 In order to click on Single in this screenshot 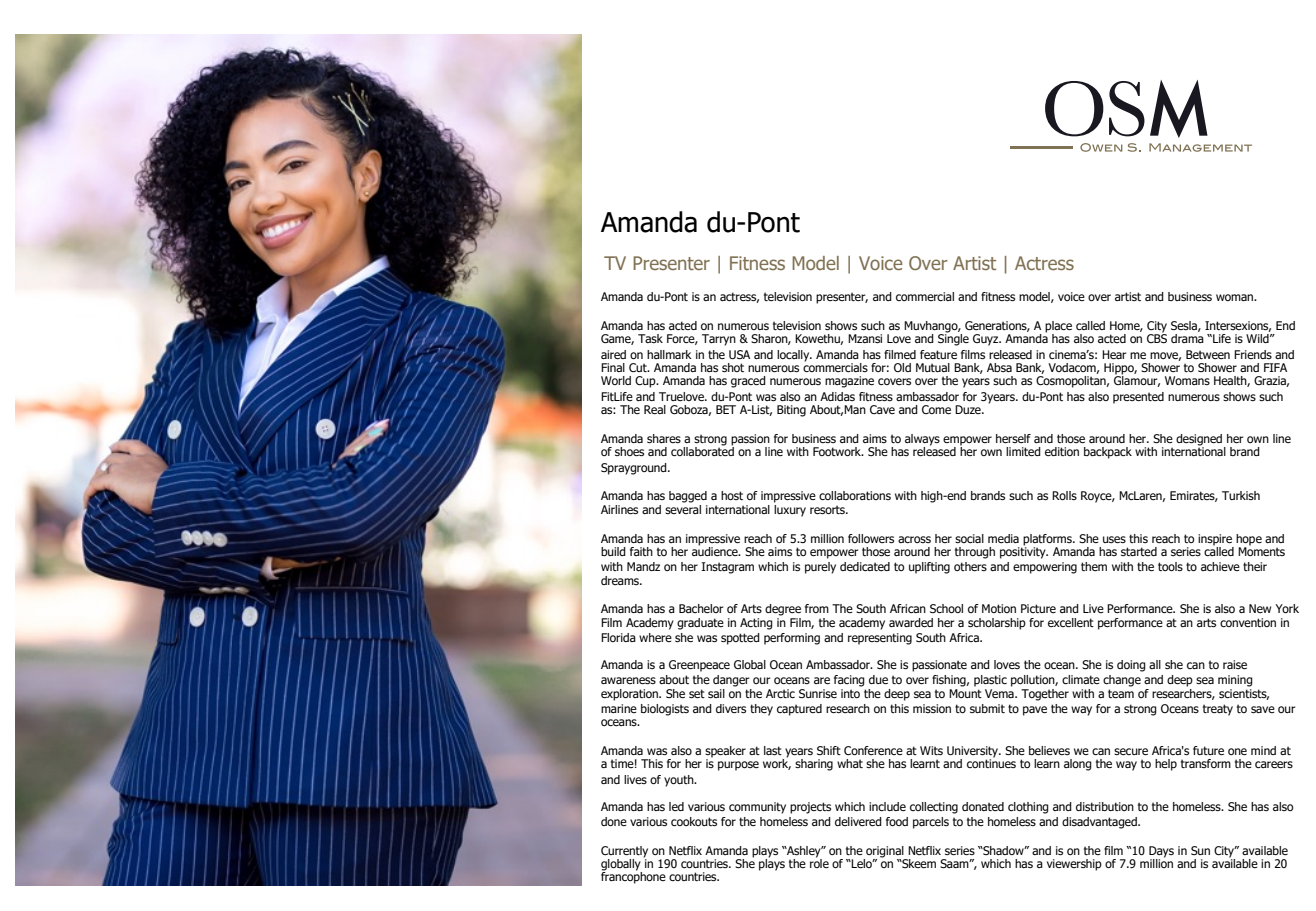, I will do `click(953, 339)`.
